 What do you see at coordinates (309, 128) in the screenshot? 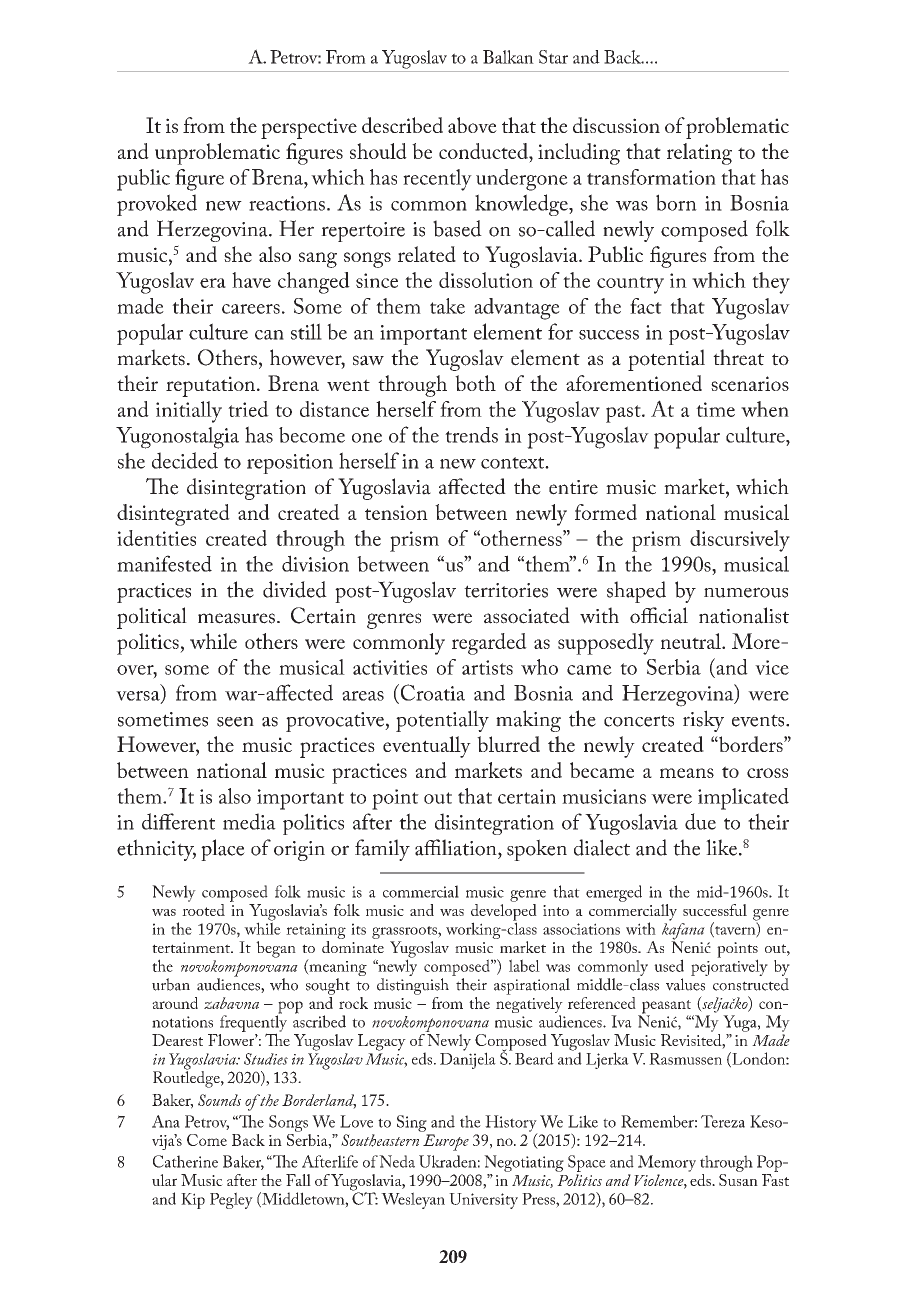
I see `perspective` at bounding box center [309, 128].
